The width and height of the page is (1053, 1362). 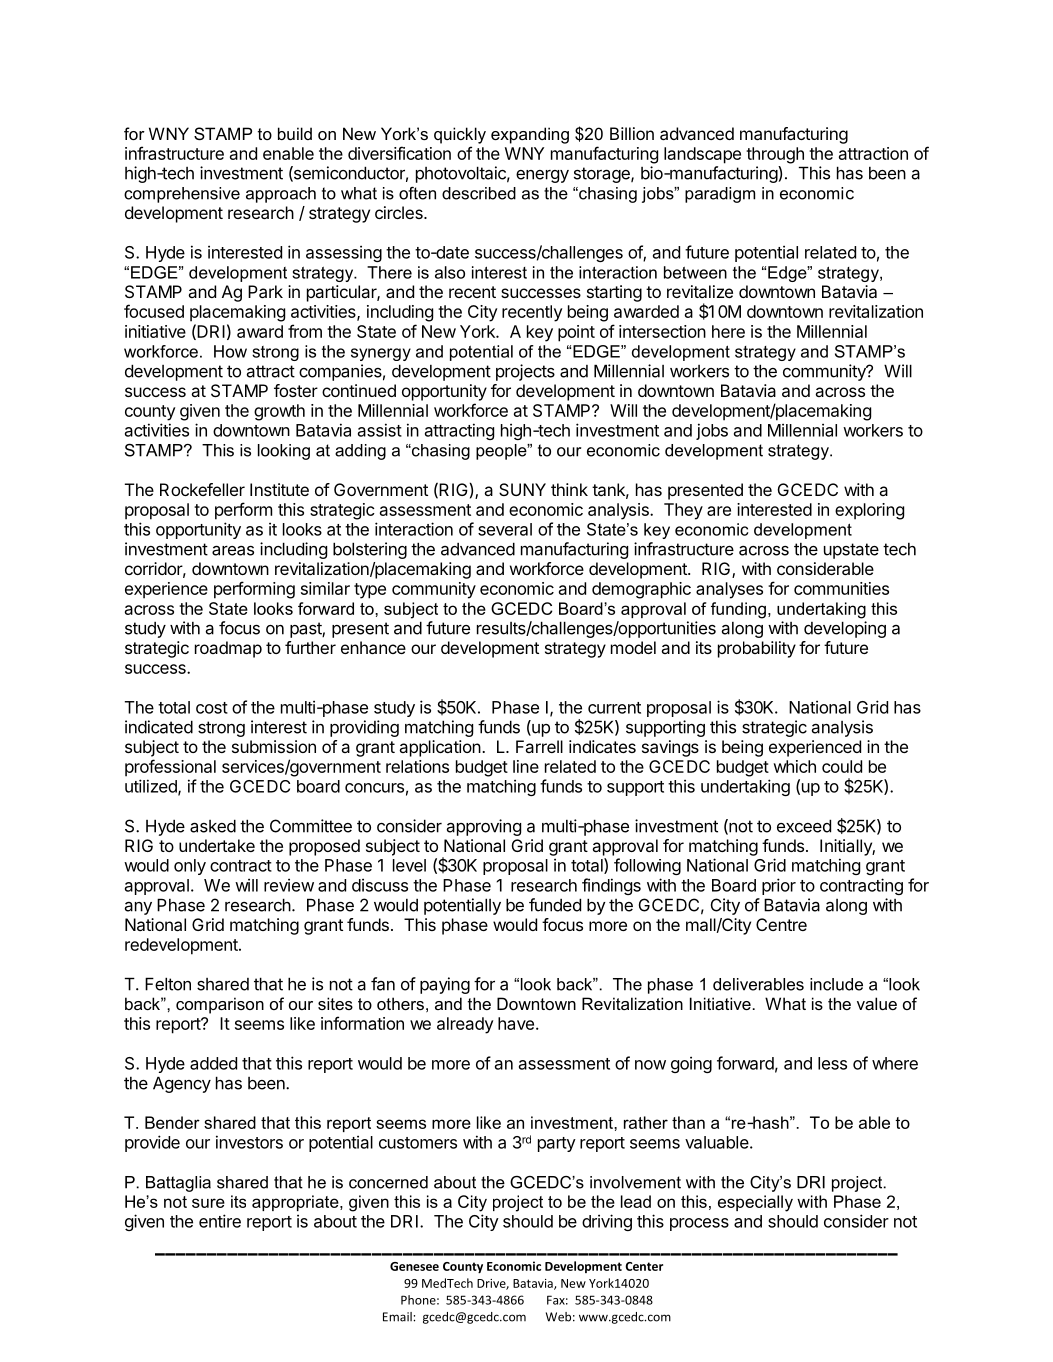 What do you see at coordinates (212, 708) in the page?
I see `cost` at bounding box center [212, 708].
